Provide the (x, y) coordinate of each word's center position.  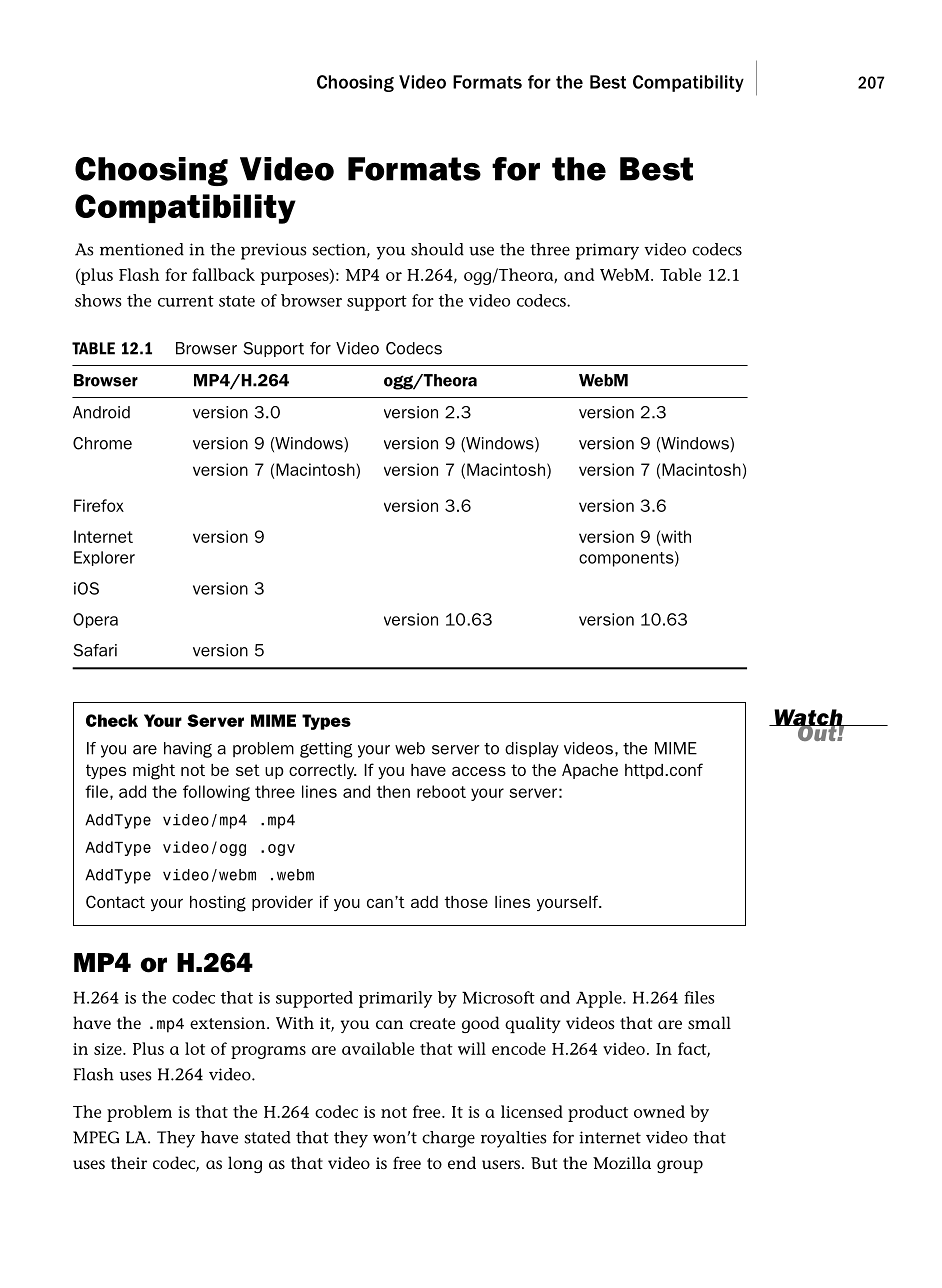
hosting (218, 904)
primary (607, 251)
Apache (590, 771)
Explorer (104, 558)
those (466, 902)
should (437, 249)
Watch (808, 718)
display (532, 750)
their (129, 1162)
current (186, 301)
